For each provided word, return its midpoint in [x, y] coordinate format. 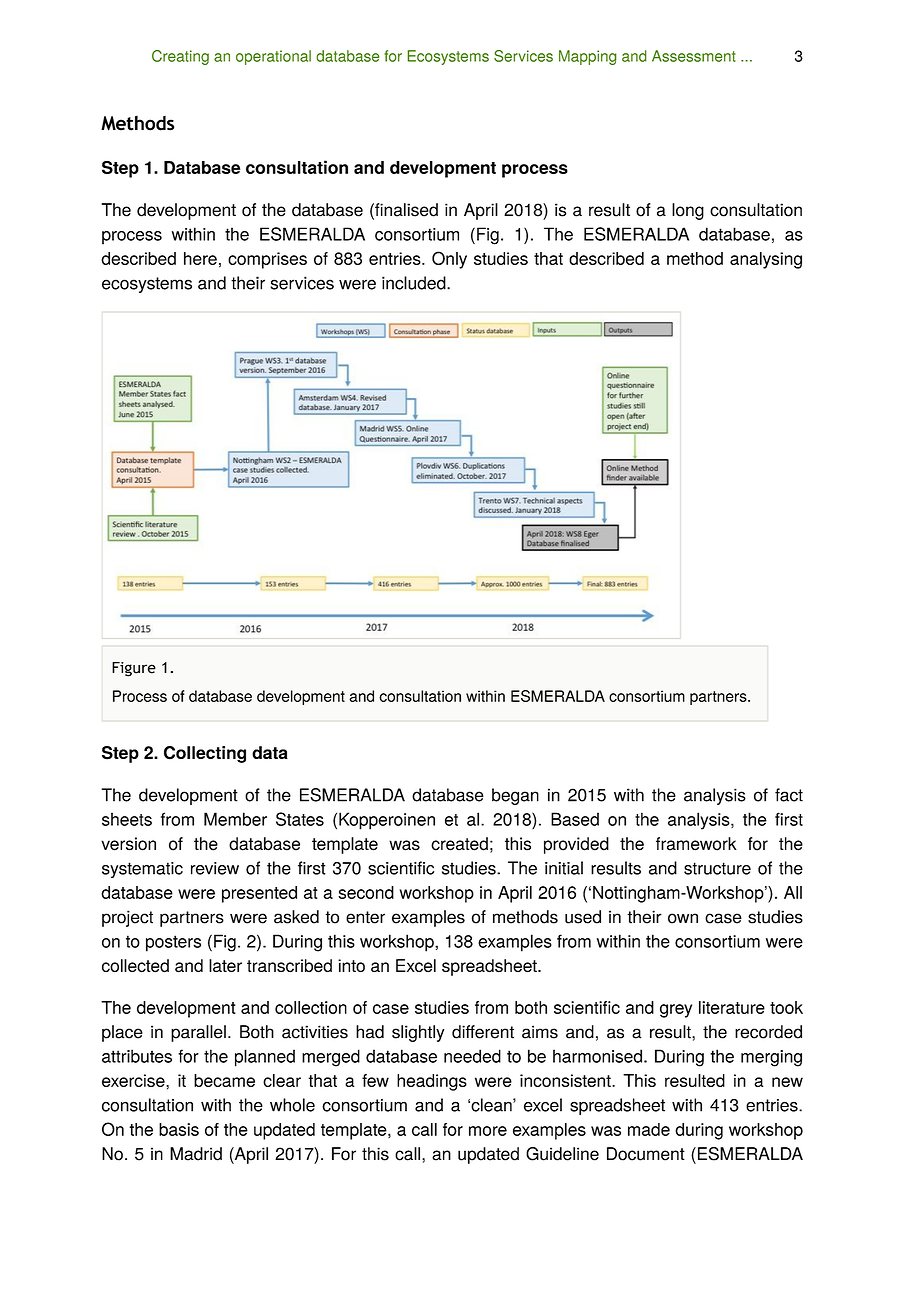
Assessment [694, 56]
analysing [766, 260]
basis [179, 1129]
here [200, 258]
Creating [180, 57]
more [488, 1131]
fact [789, 795]
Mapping [588, 57]
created [459, 844]
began [515, 796]
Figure [134, 669]
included [415, 283]
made [649, 1129]
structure [717, 868]
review [215, 868]
